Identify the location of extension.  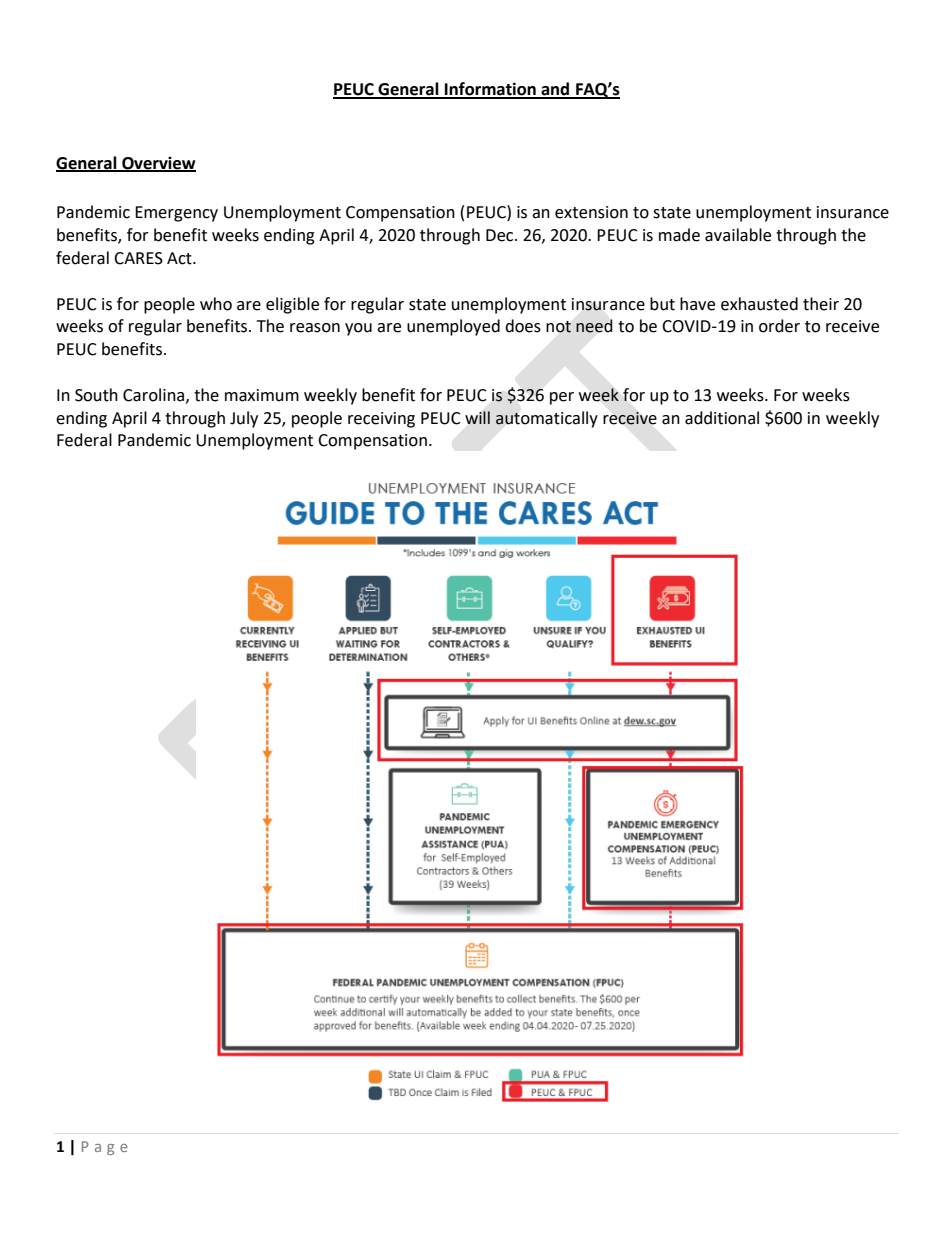
(591, 212).
